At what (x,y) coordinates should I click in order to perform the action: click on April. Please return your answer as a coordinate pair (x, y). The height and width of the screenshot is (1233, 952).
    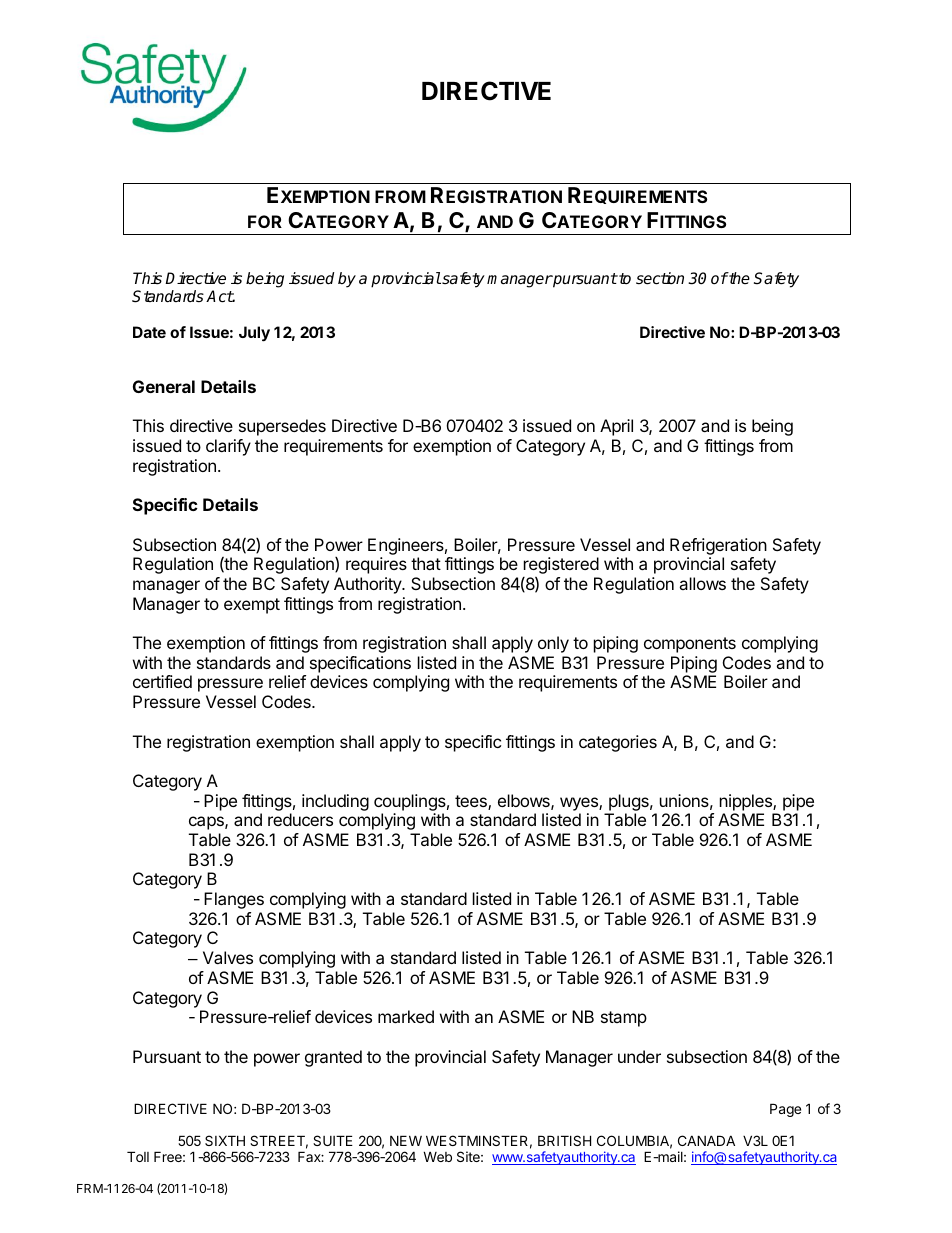
    Looking at the image, I should click on (616, 427).
